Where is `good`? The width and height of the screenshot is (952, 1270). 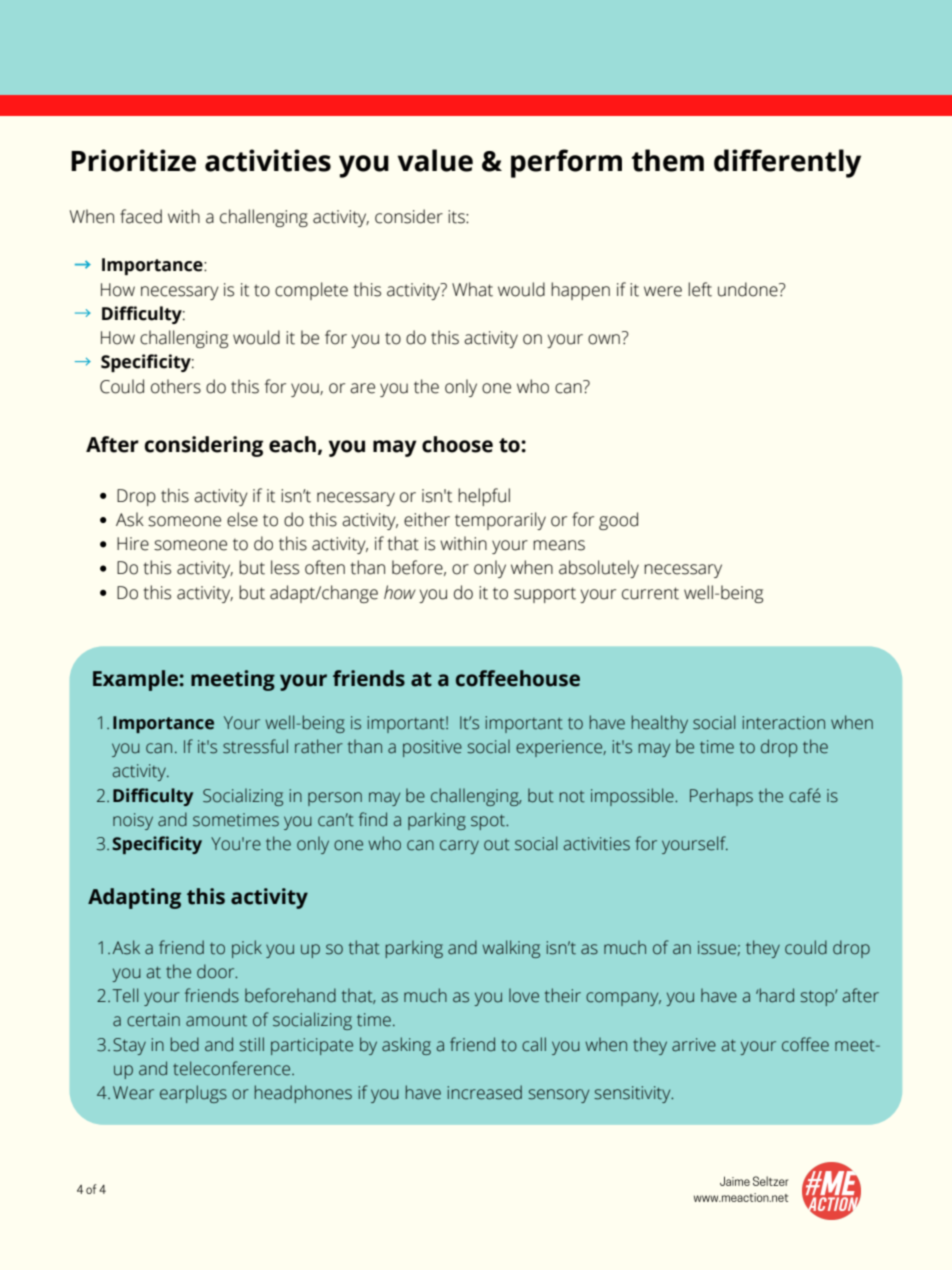
good is located at coordinates (618, 521).
